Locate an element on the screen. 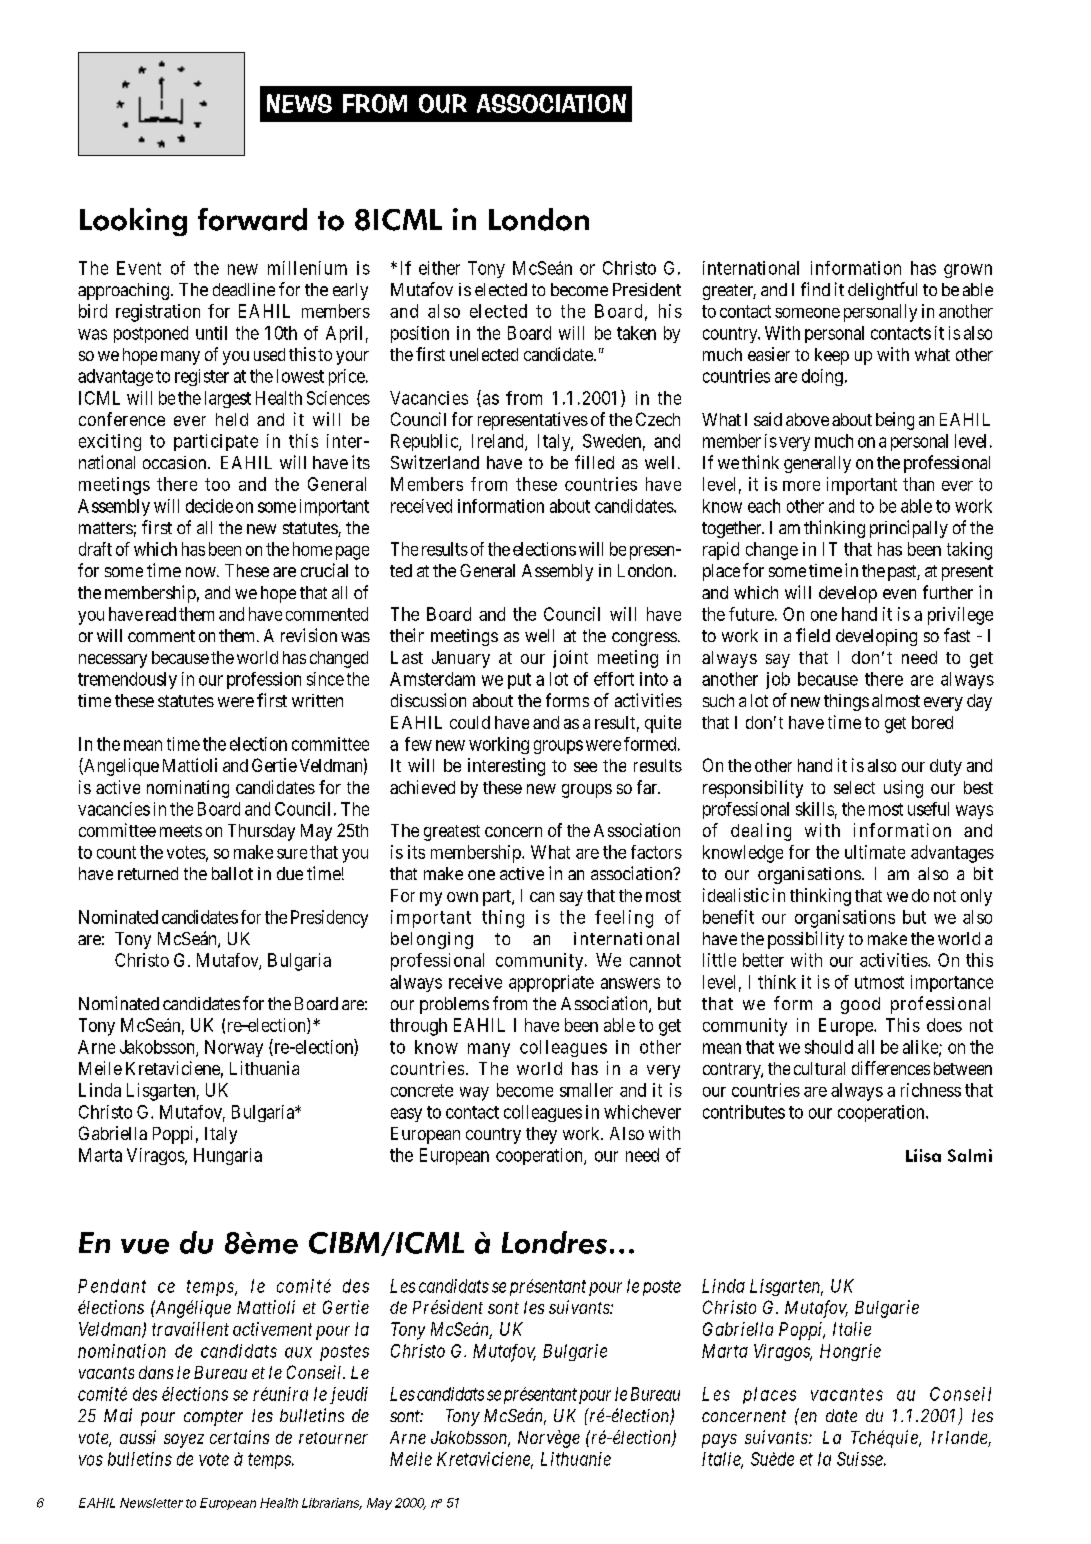 Image resolution: width=1091 pixels, height=1544 pixels. Norway is located at coordinates (234, 1048).
